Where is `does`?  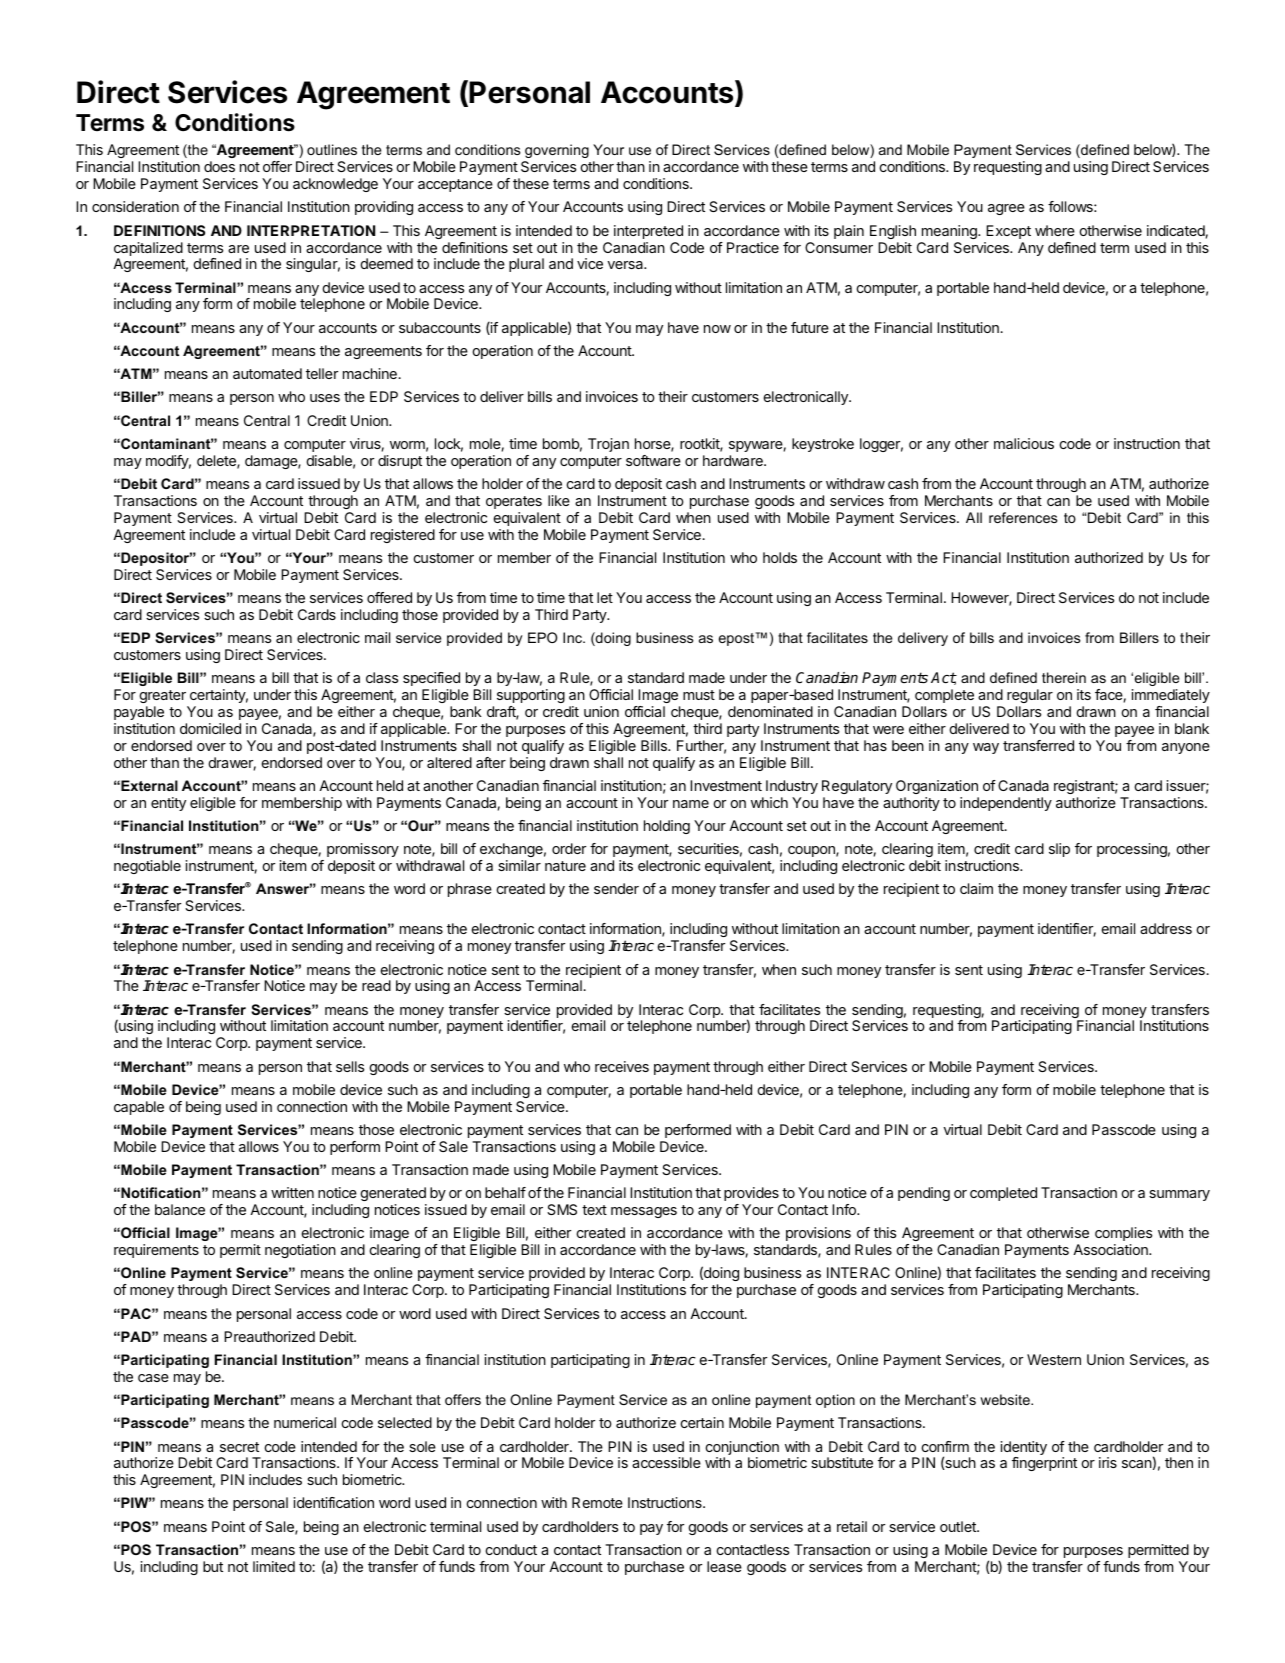 does is located at coordinates (219, 166).
